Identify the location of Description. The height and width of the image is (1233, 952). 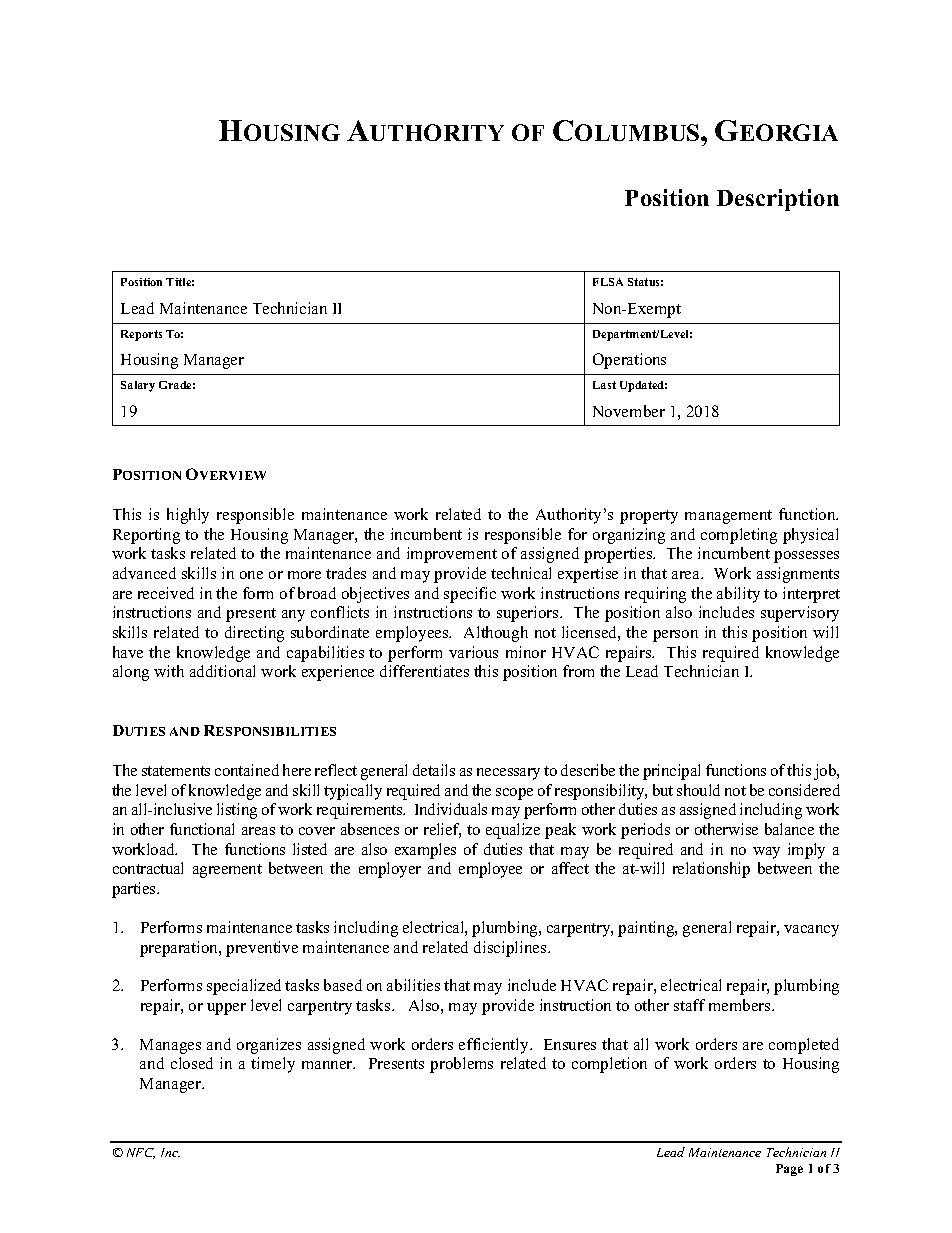
(778, 200).
